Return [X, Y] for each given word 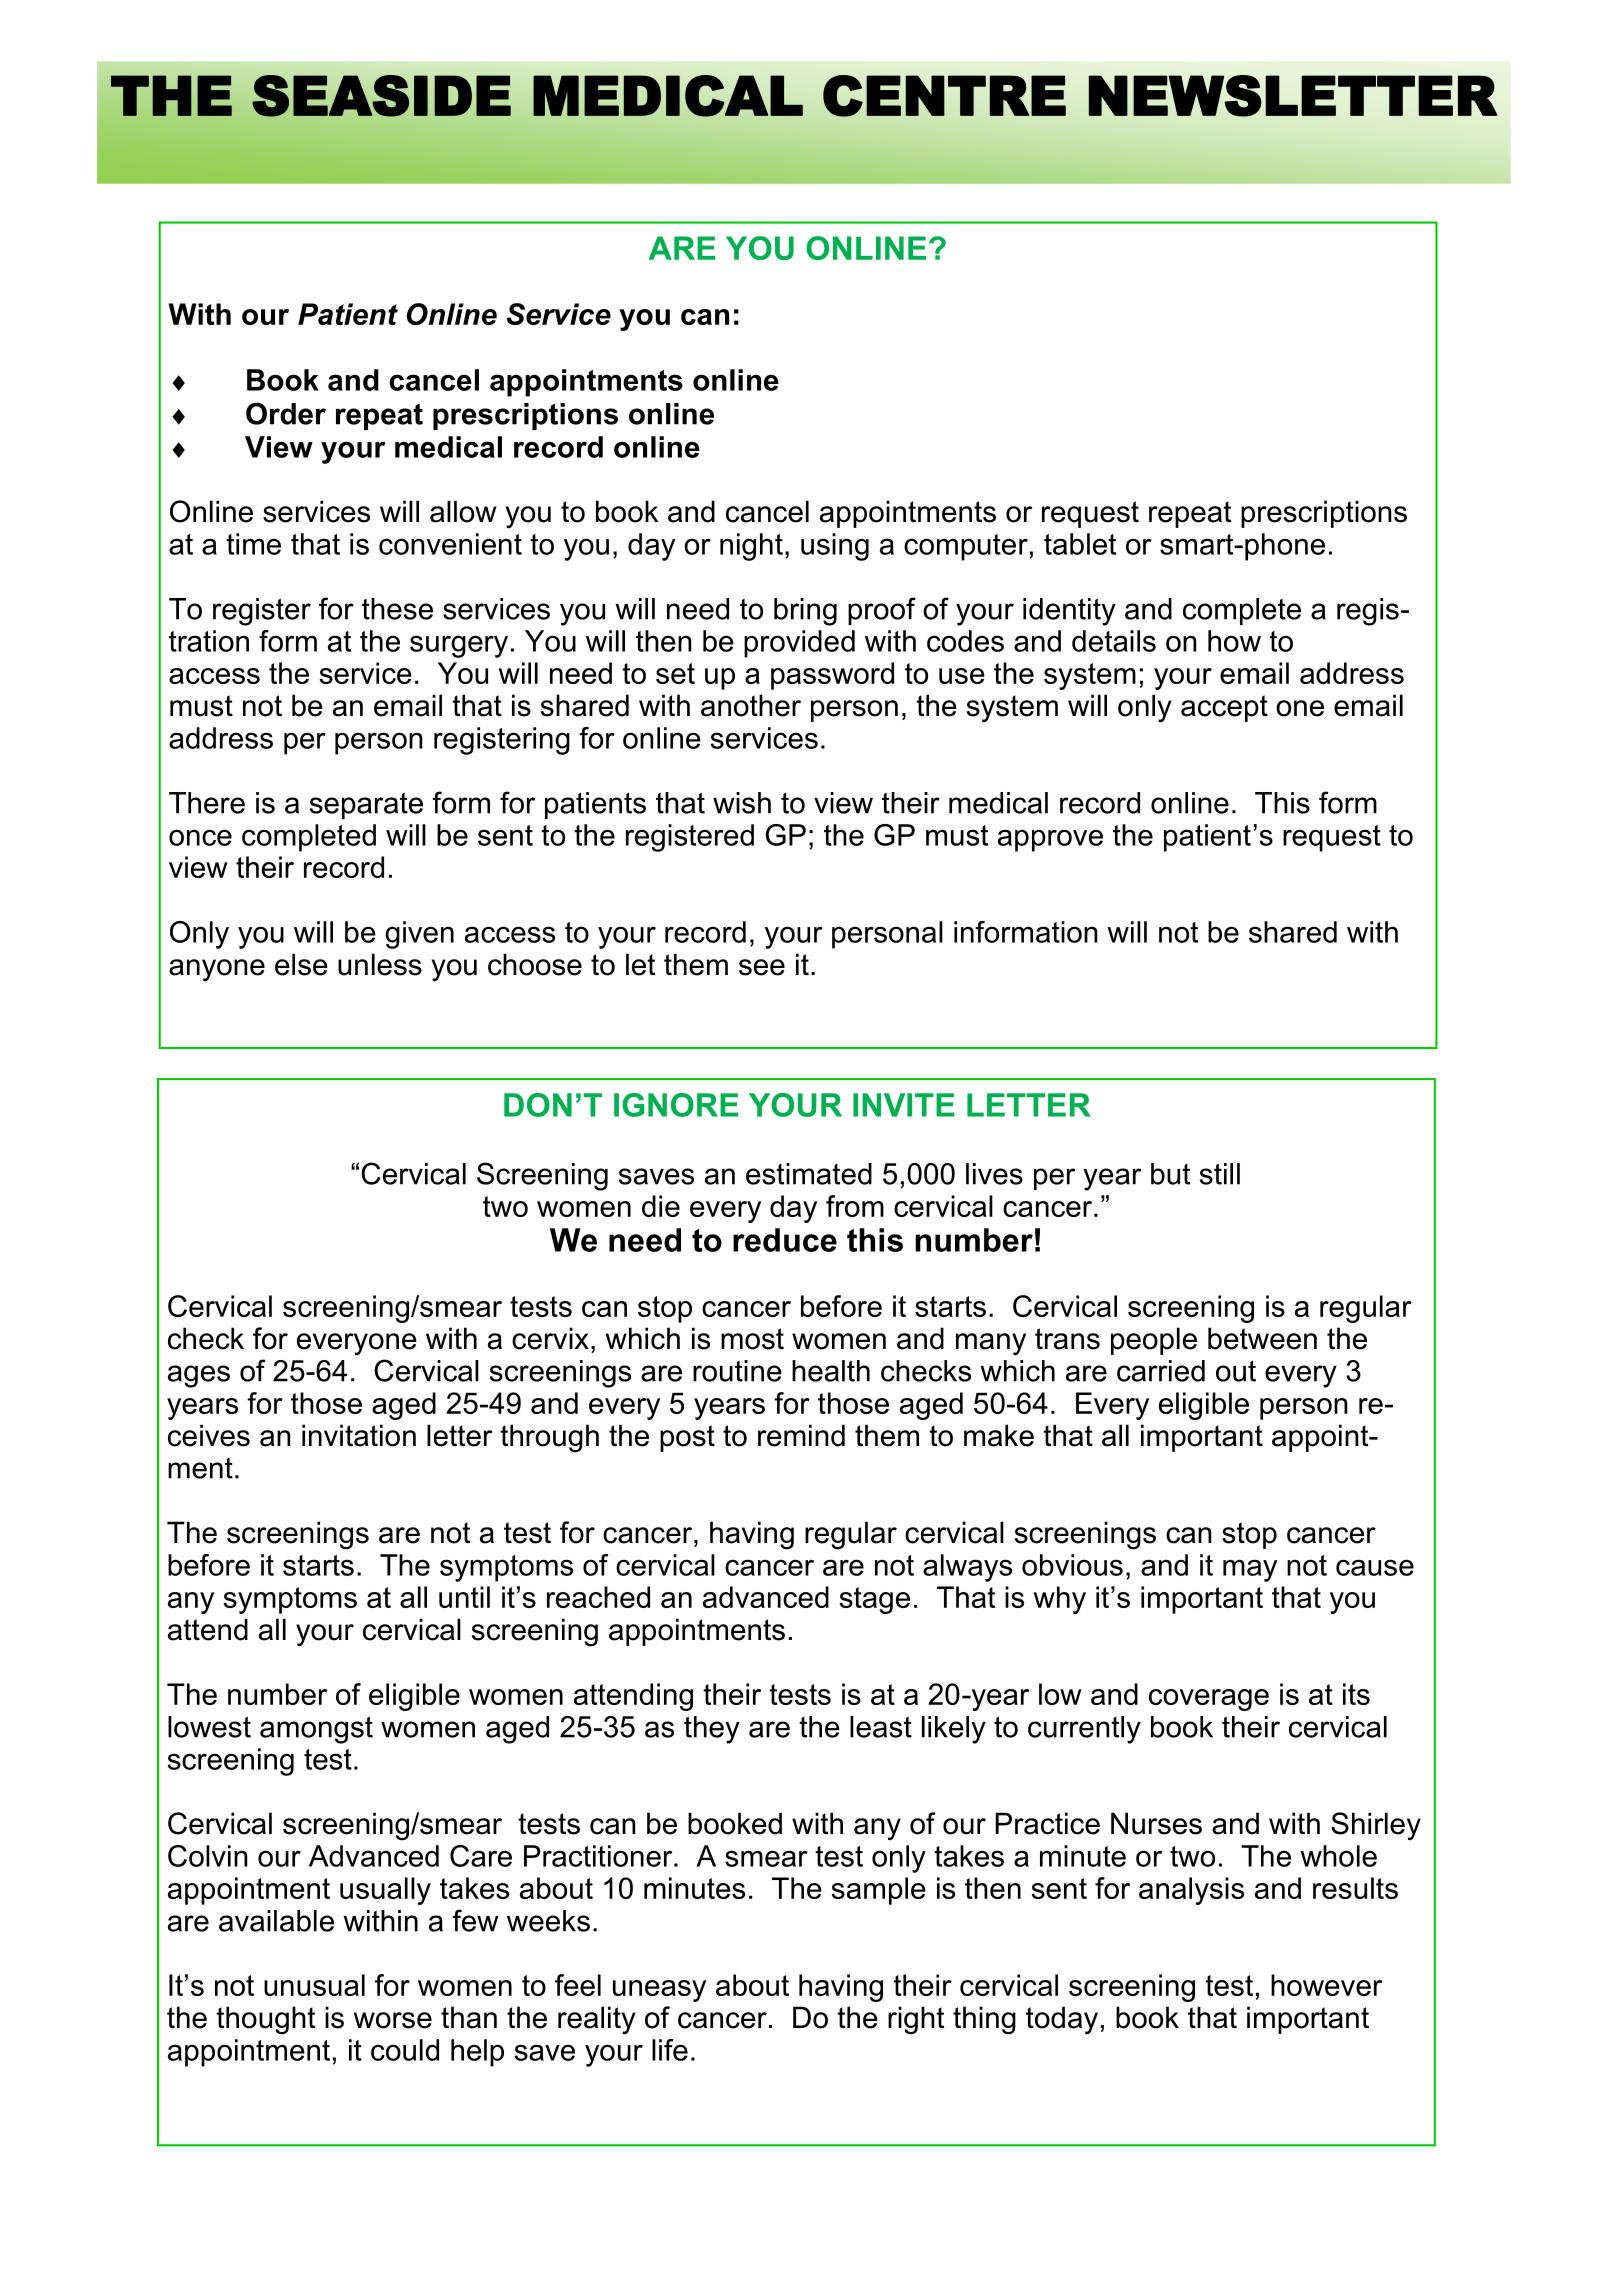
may [1250, 1570]
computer [966, 547]
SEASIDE [381, 96]
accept [1224, 708]
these [397, 609]
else [301, 964]
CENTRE [944, 96]
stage [874, 1600]
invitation [359, 1435]
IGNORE [676, 1105]
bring [805, 612]
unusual [314, 1985]
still [1220, 1174]
